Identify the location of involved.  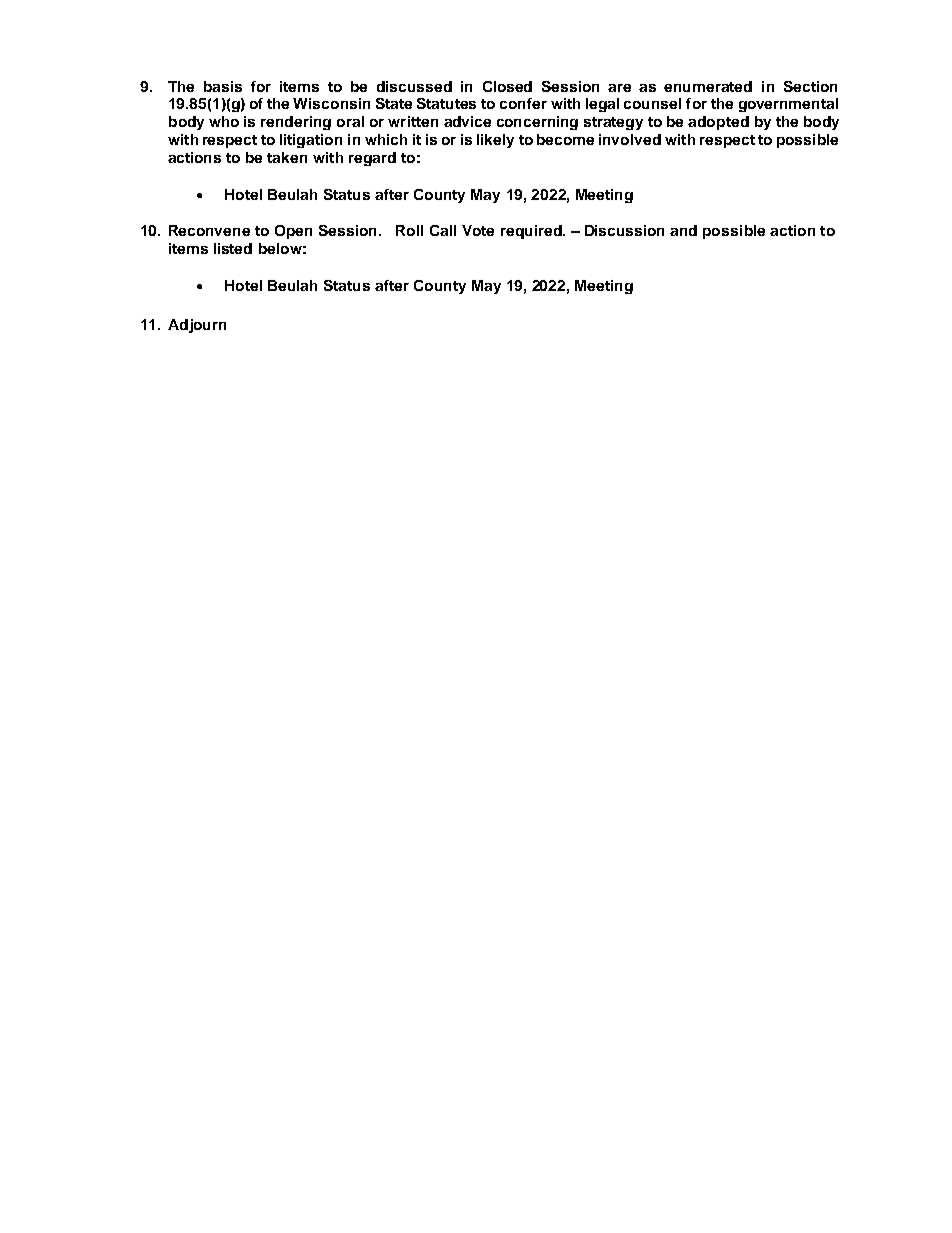
(630, 139).
